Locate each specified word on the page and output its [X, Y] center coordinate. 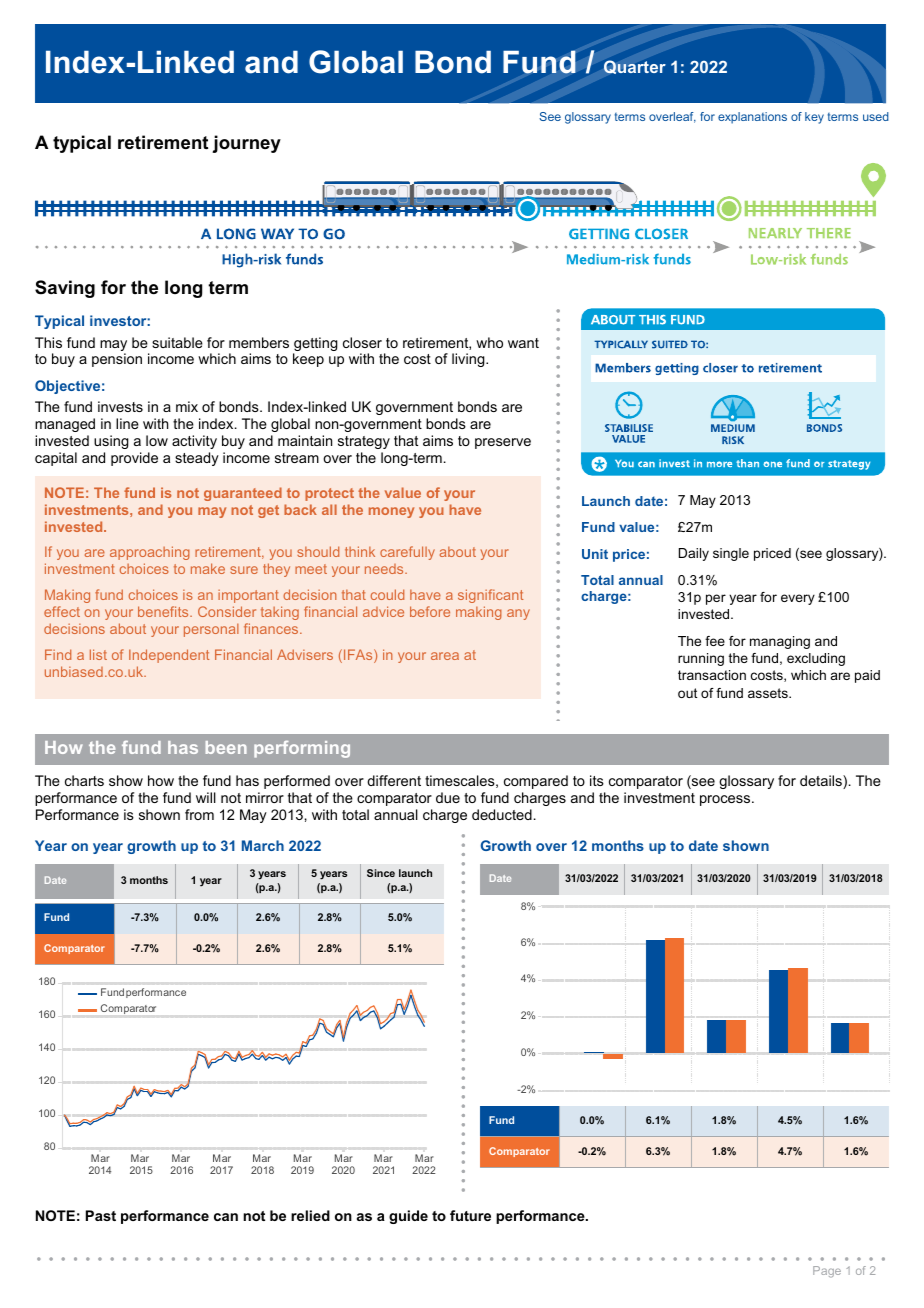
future [470, 1215]
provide [134, 459]
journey [246, 144]
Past [101, 1215]
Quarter [635, 67]
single [731, 554]
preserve [503, 443]
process [726, 800]
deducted [502, 814]
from [199, 814]
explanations [752, 118]
